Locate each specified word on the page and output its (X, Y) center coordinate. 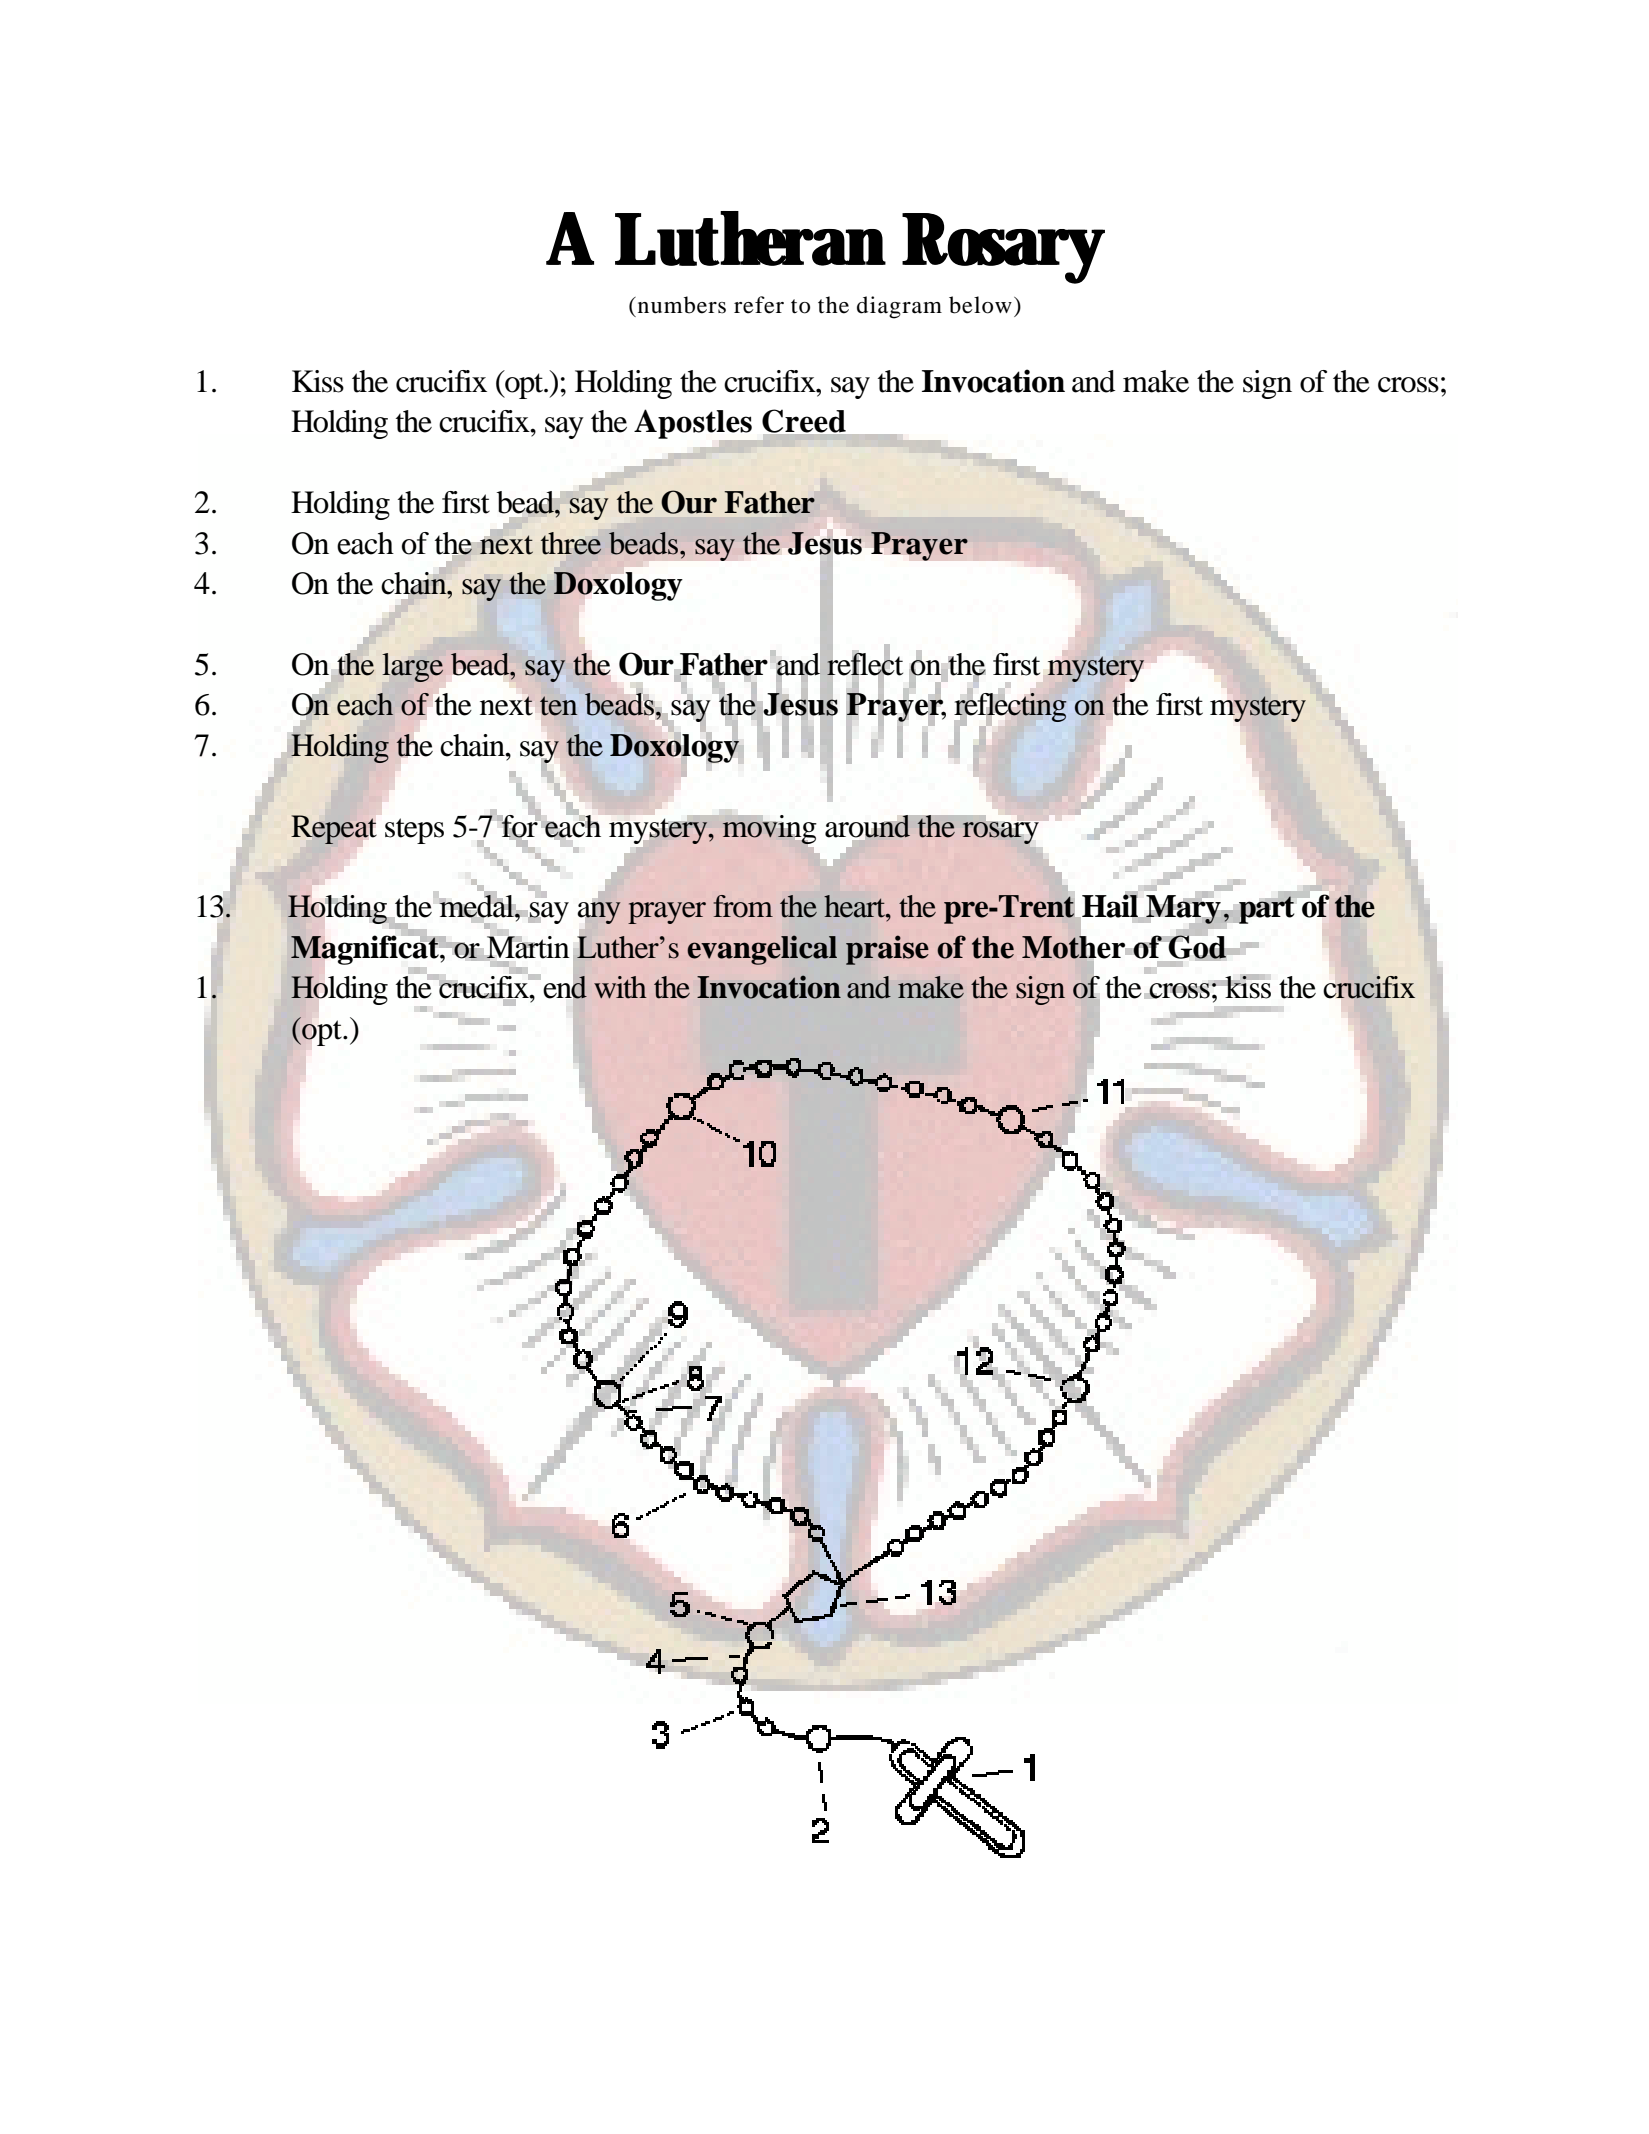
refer (759, 305)
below (980, 305)
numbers (680, 305)
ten (558, 706)
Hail (1110, 906)
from (743, 906)
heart (856, 906)
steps (414, 831)
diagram (899, 307)
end (565, 987)
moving (769, 829)
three (571, 543)
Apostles (694, 425)
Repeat (333, 829)
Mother (1073, 947)
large (413, 667)
